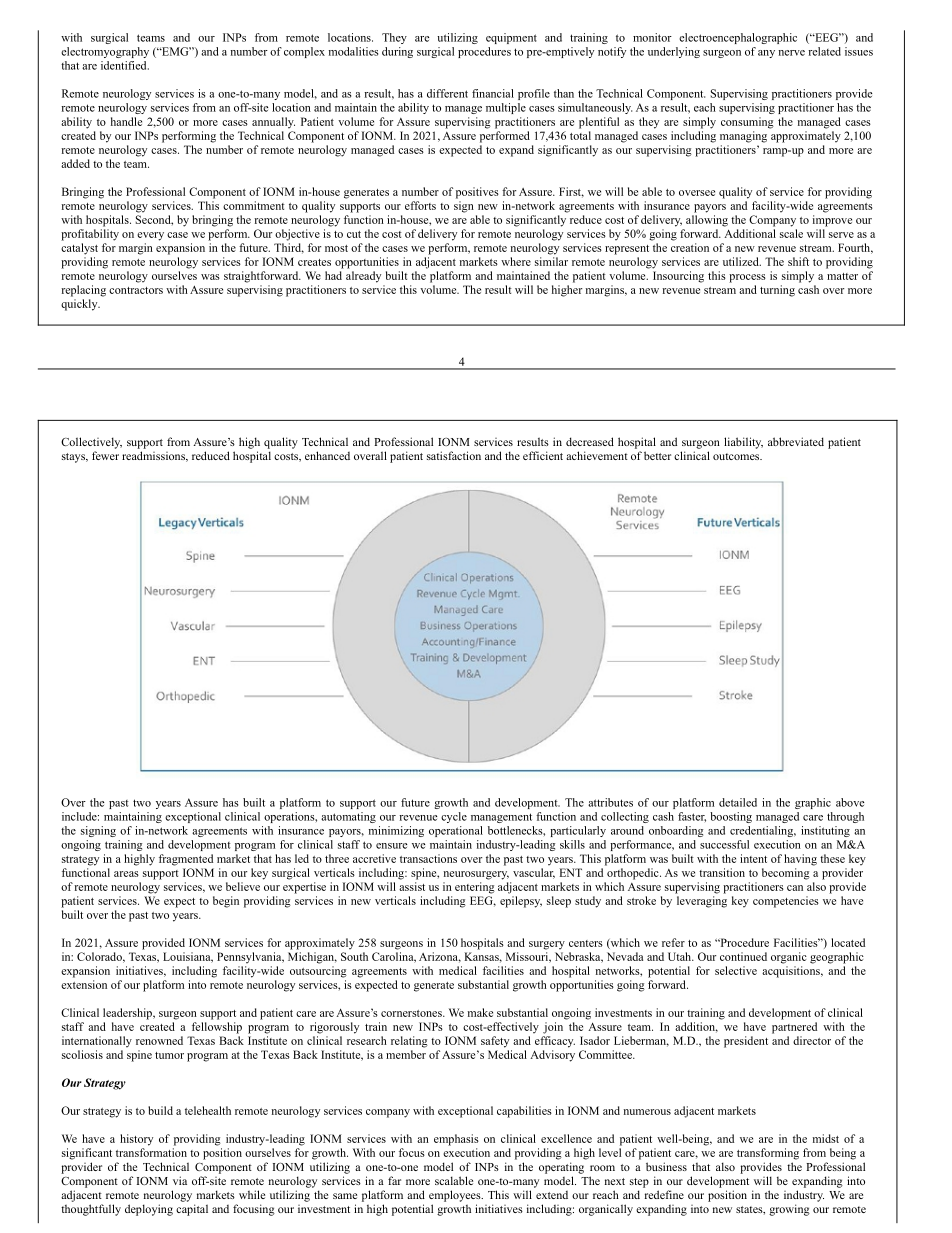 This page has width=952, height=1233. I want to click on cycle, so click(454, 817).
